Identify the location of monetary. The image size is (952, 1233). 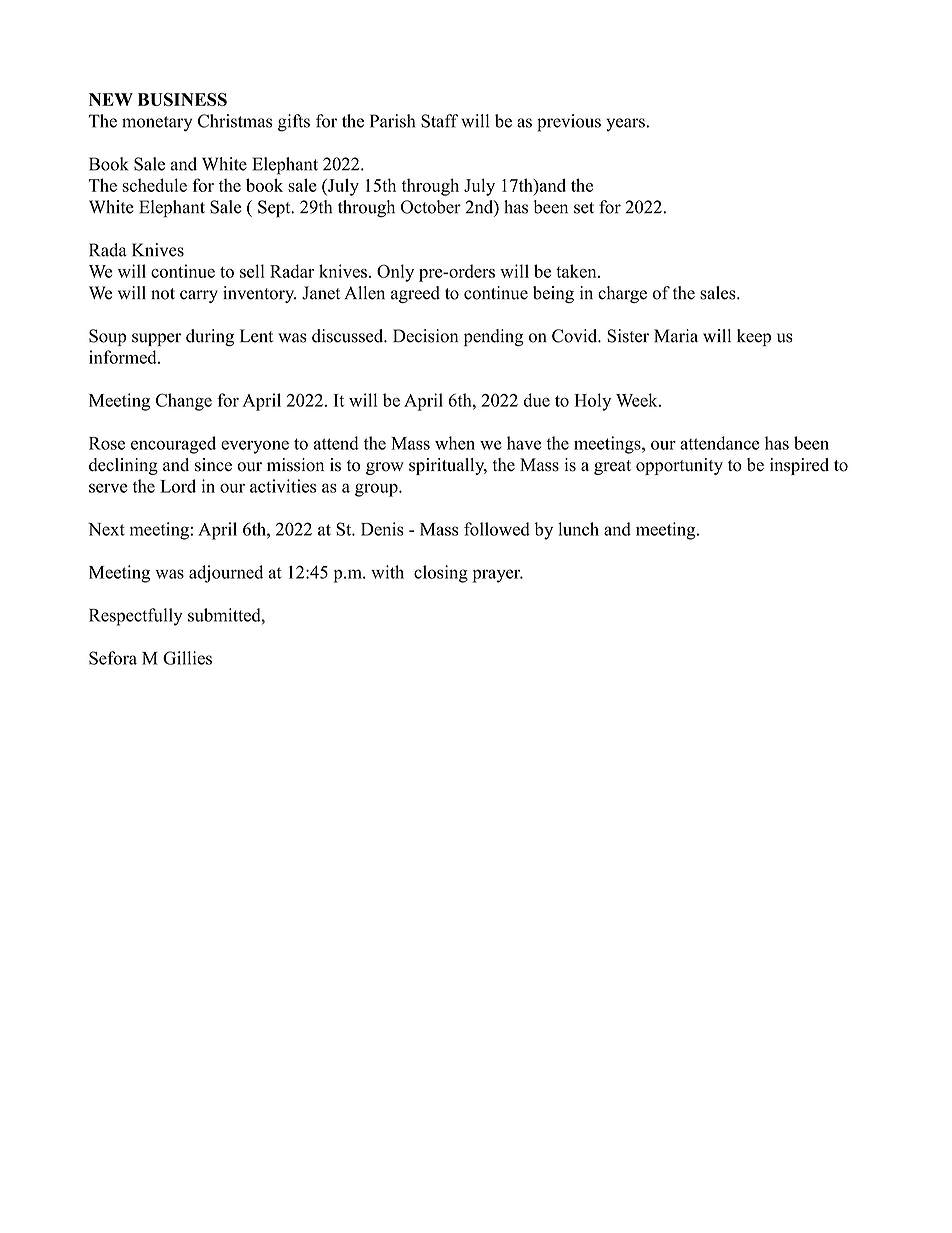
(157, 123).
